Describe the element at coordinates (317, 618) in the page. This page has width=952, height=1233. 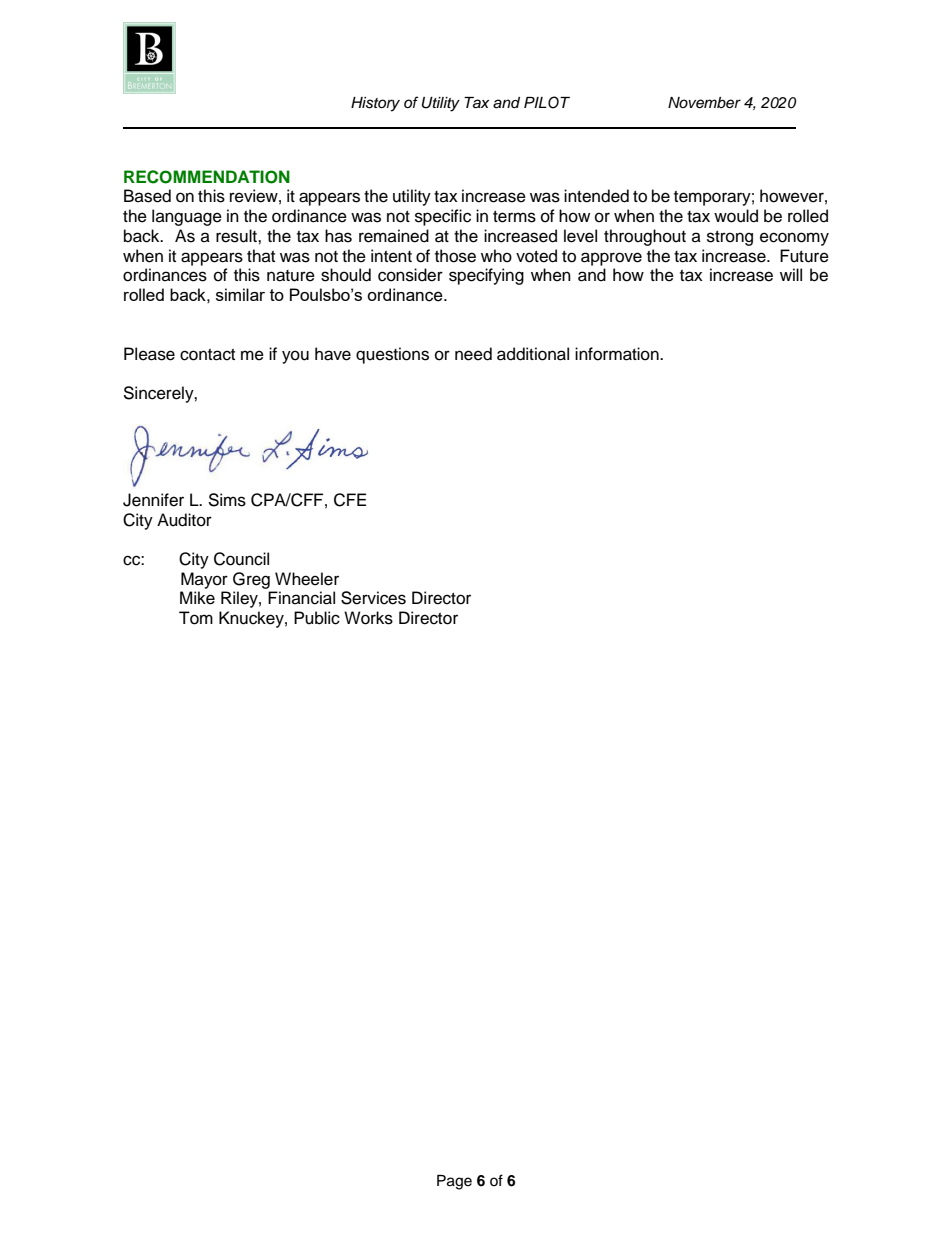
I see `Public` at that location.
